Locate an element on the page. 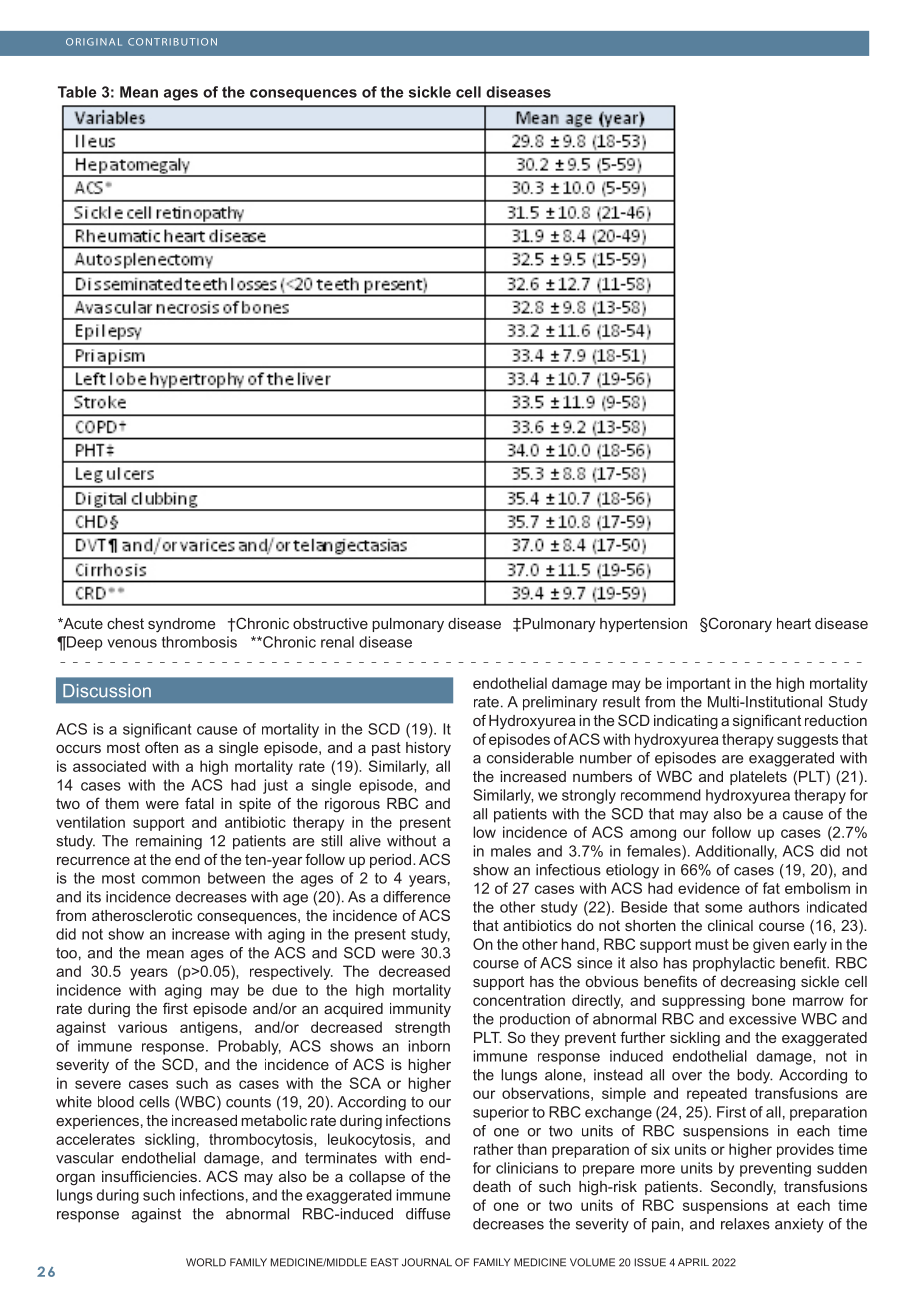 This image has width=924, height=1308. remaining is located at coordinates (169, 842).
